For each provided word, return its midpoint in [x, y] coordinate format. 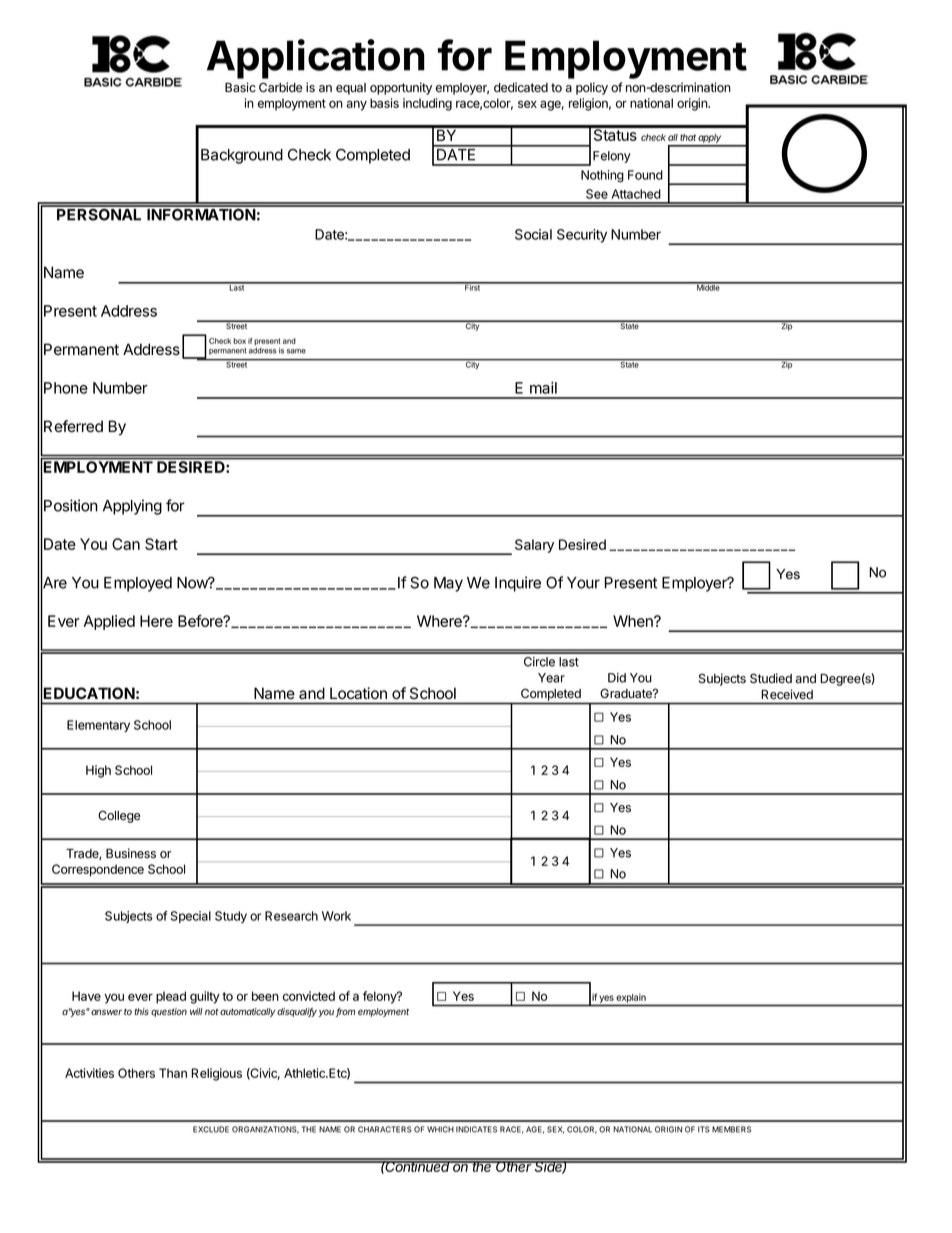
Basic [240, 87]
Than [173, 1073]
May [448, 584]
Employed [138, 584]
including [427, 104]
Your [583, 583]
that [688, 137]
